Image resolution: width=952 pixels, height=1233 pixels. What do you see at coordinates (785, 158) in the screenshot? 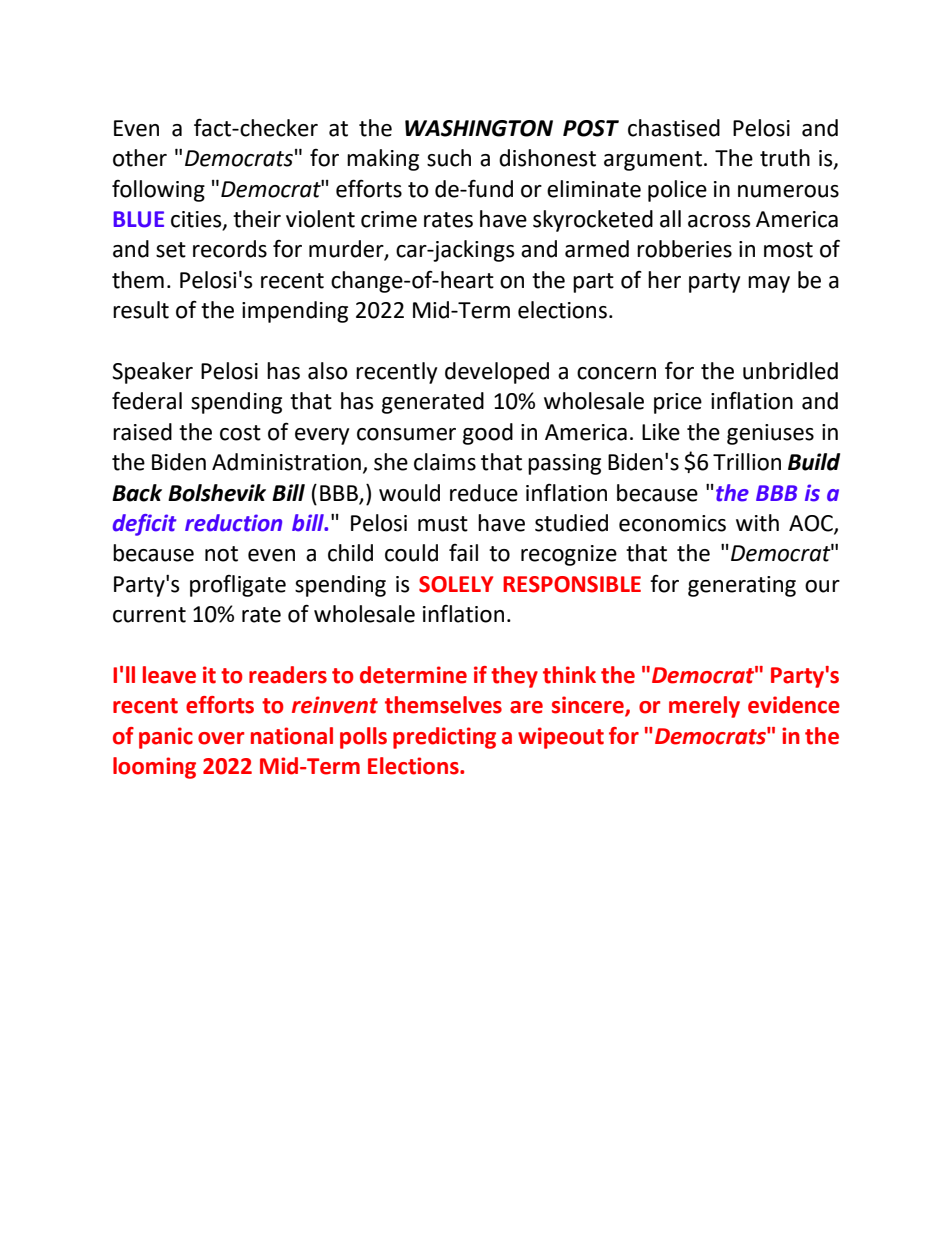
I see `truth` at bounding box center [785, 158].
